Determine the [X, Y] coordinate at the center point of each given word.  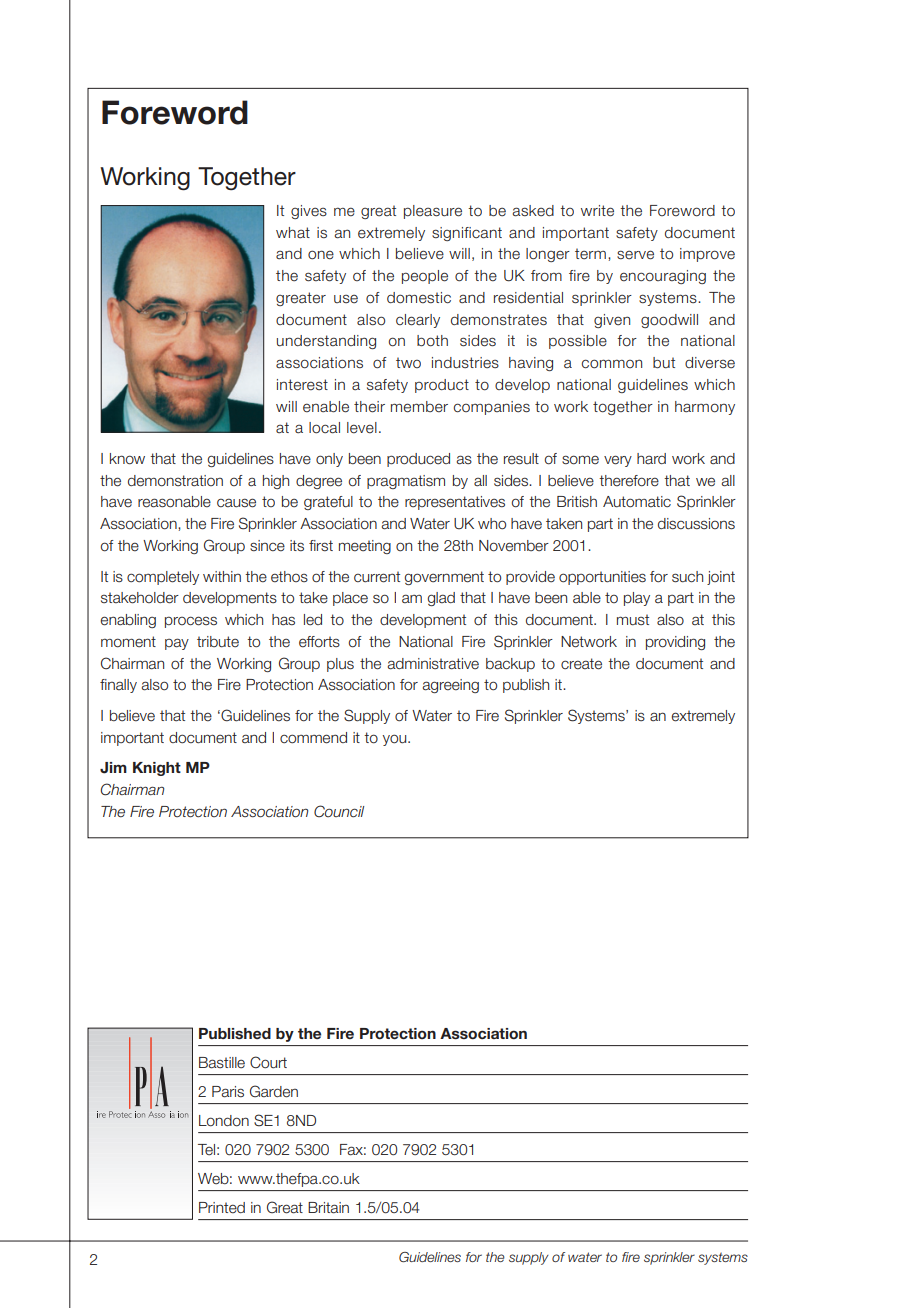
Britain [328, 1208]
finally [118, 686]
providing [675, 643]
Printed [222, 1208]
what [293, 232]
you [396, 740]
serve [635, 255]
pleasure [433, 212]
